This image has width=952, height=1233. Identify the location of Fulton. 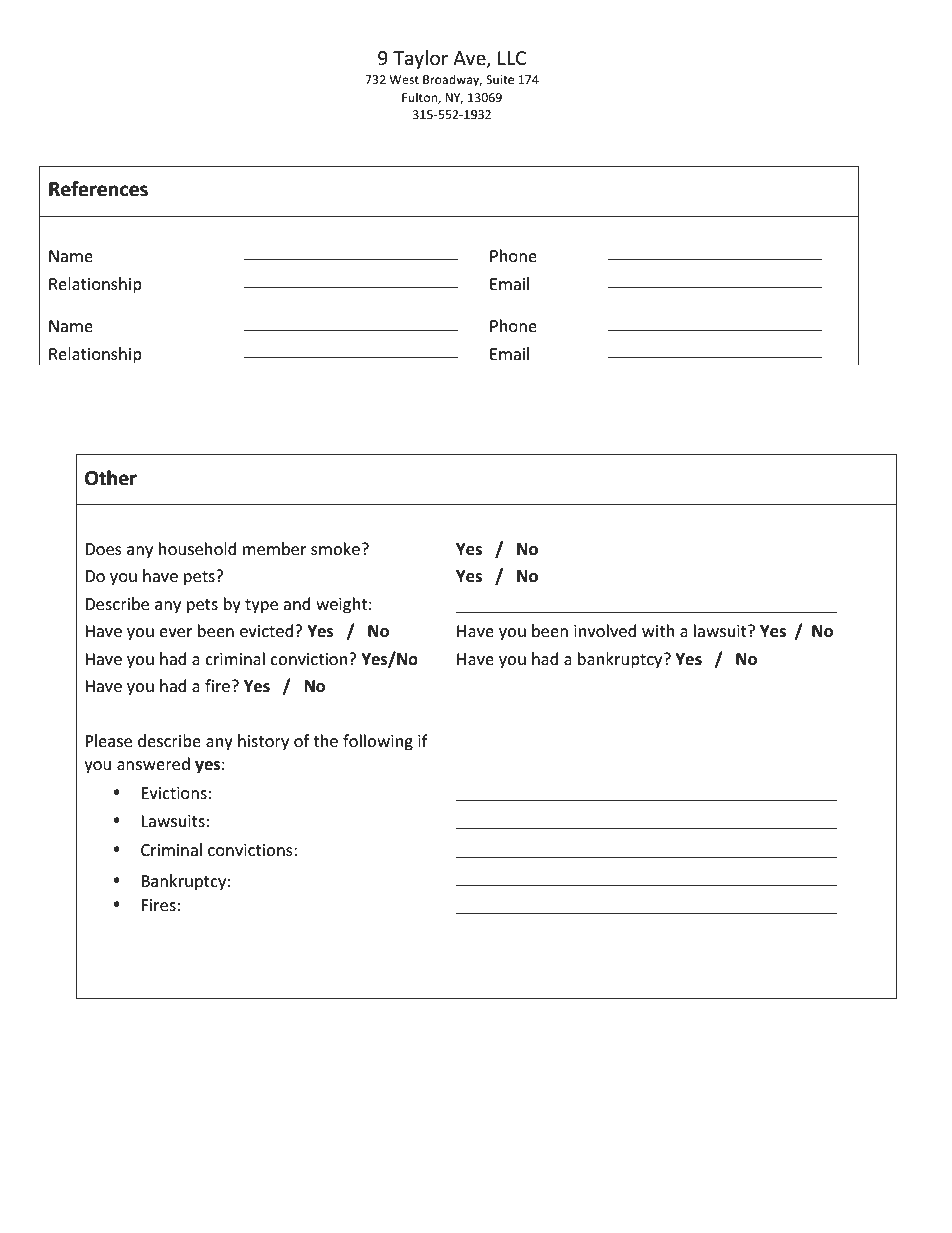
(420, 98).
